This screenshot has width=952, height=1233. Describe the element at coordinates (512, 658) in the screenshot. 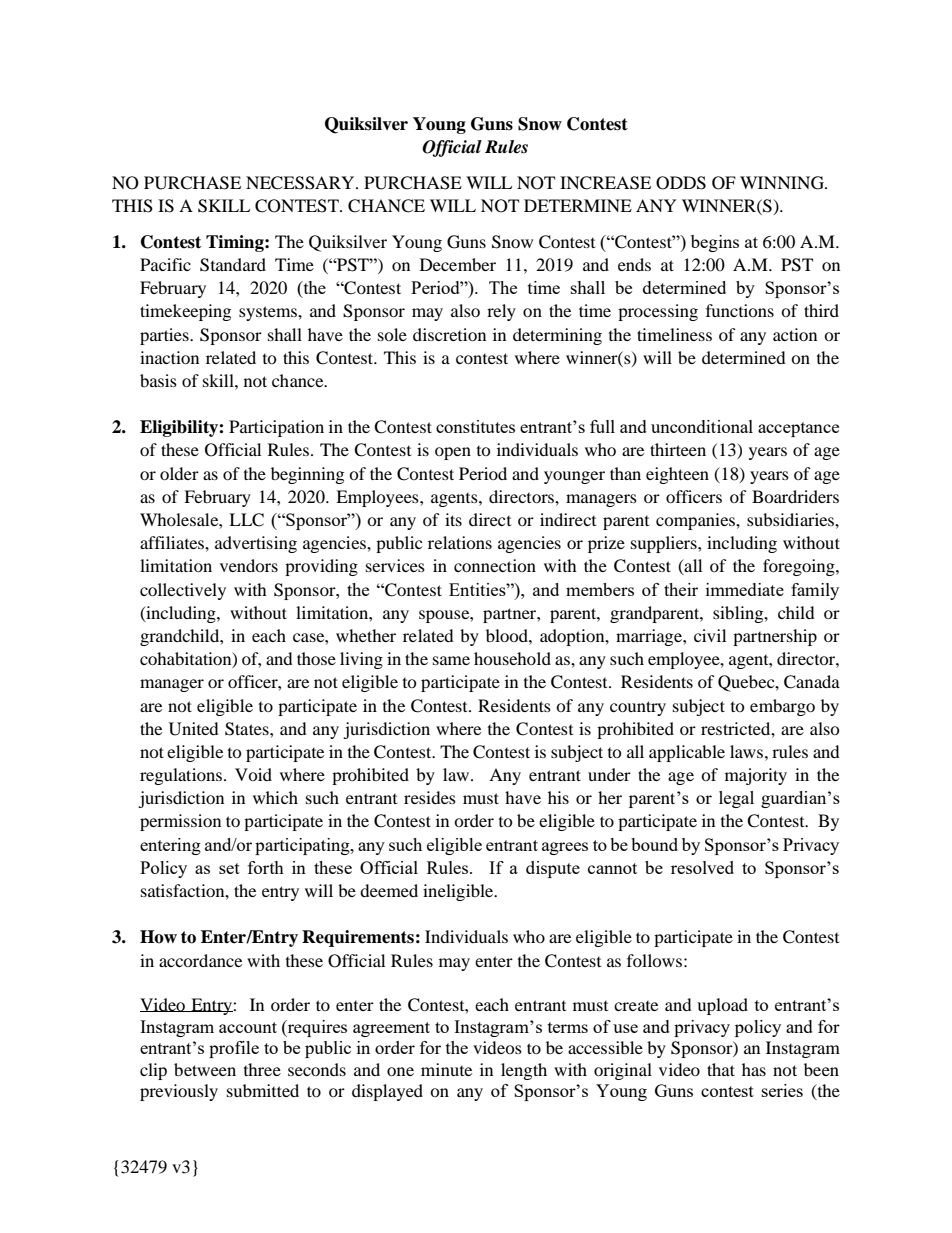

I see `household` at that location.
